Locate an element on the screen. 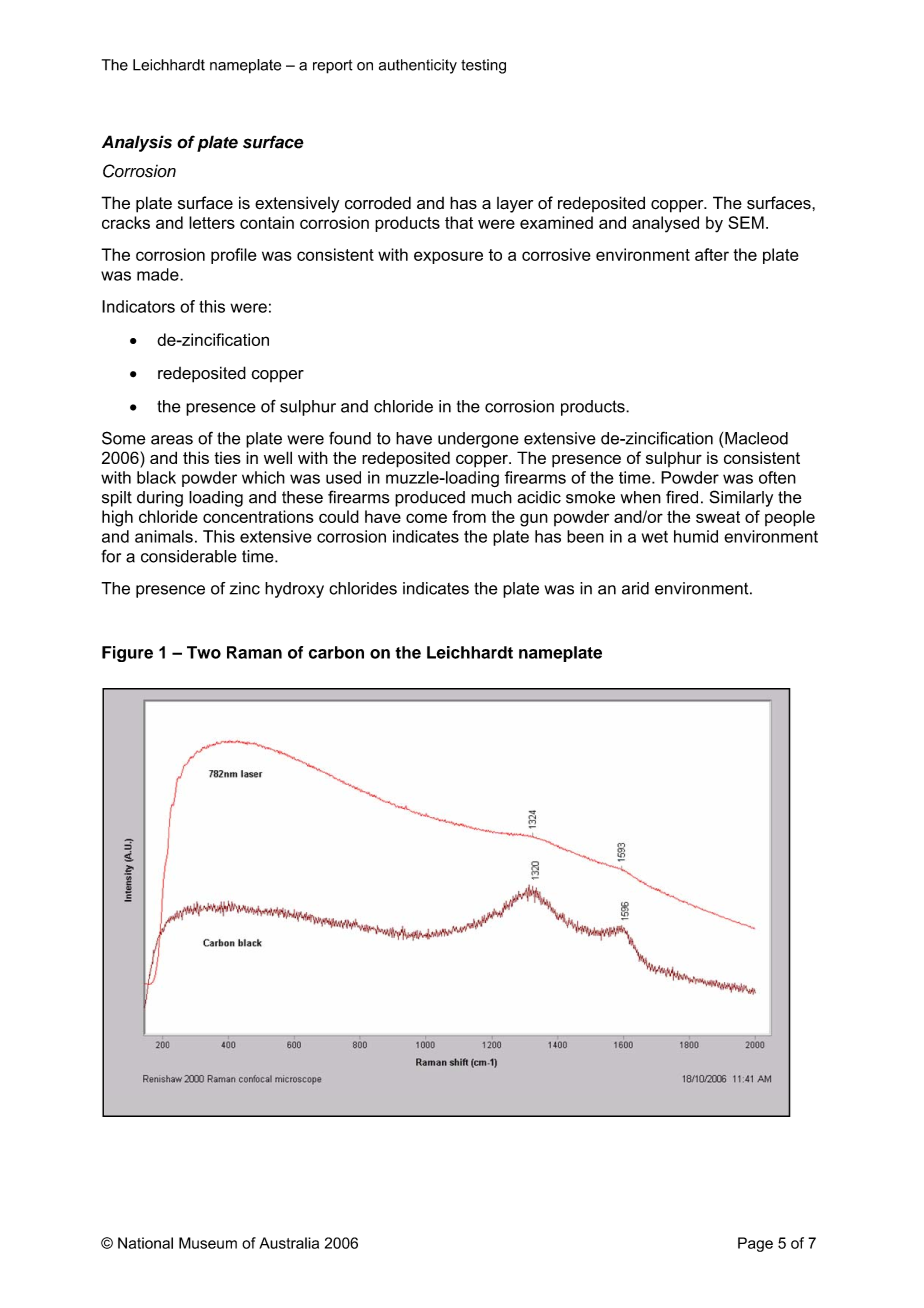 This screenshot has height=1308, width=924. fired is located at coordinates (682, 497).
